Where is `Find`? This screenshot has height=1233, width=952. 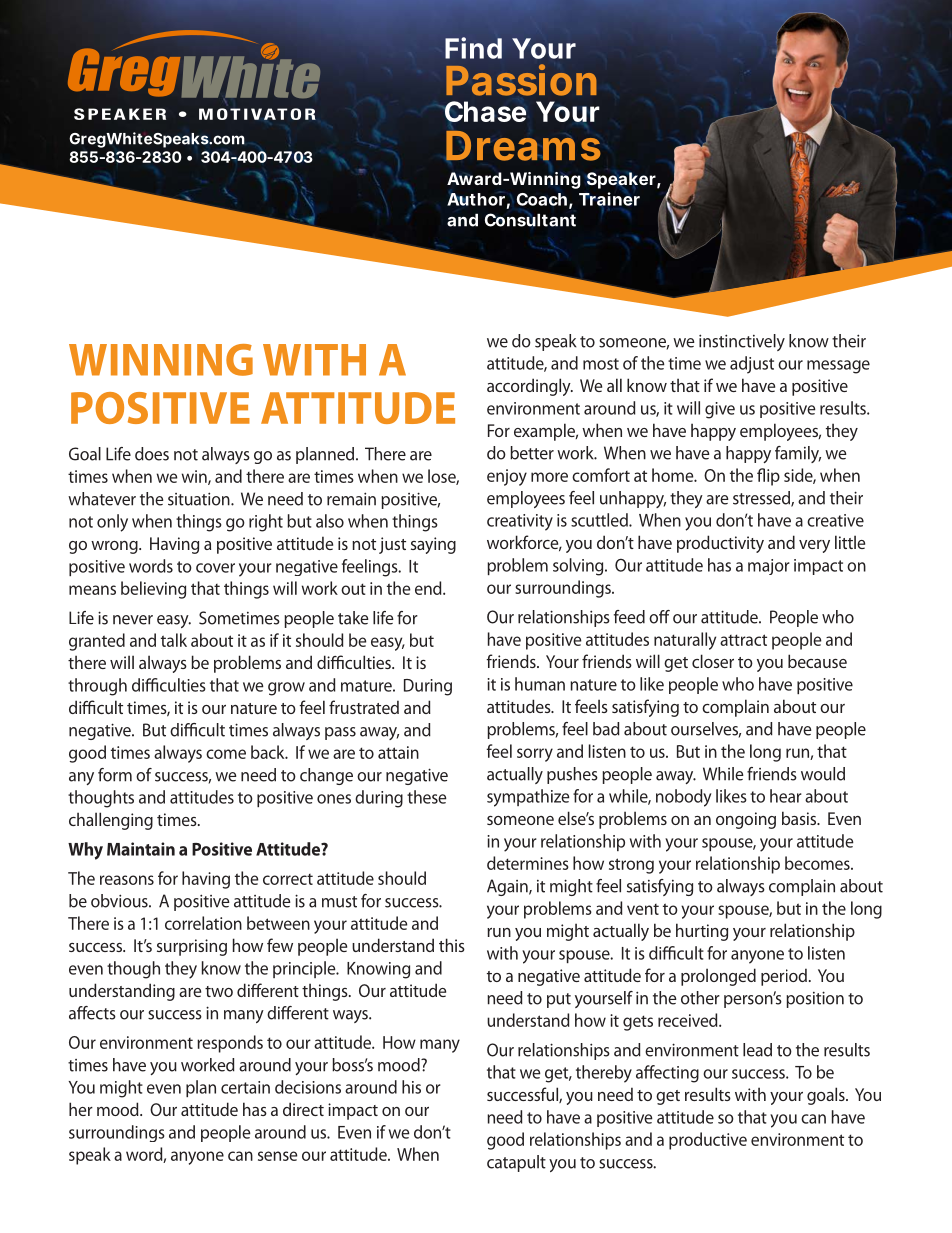 Find is located at coordinates (473, 48).
